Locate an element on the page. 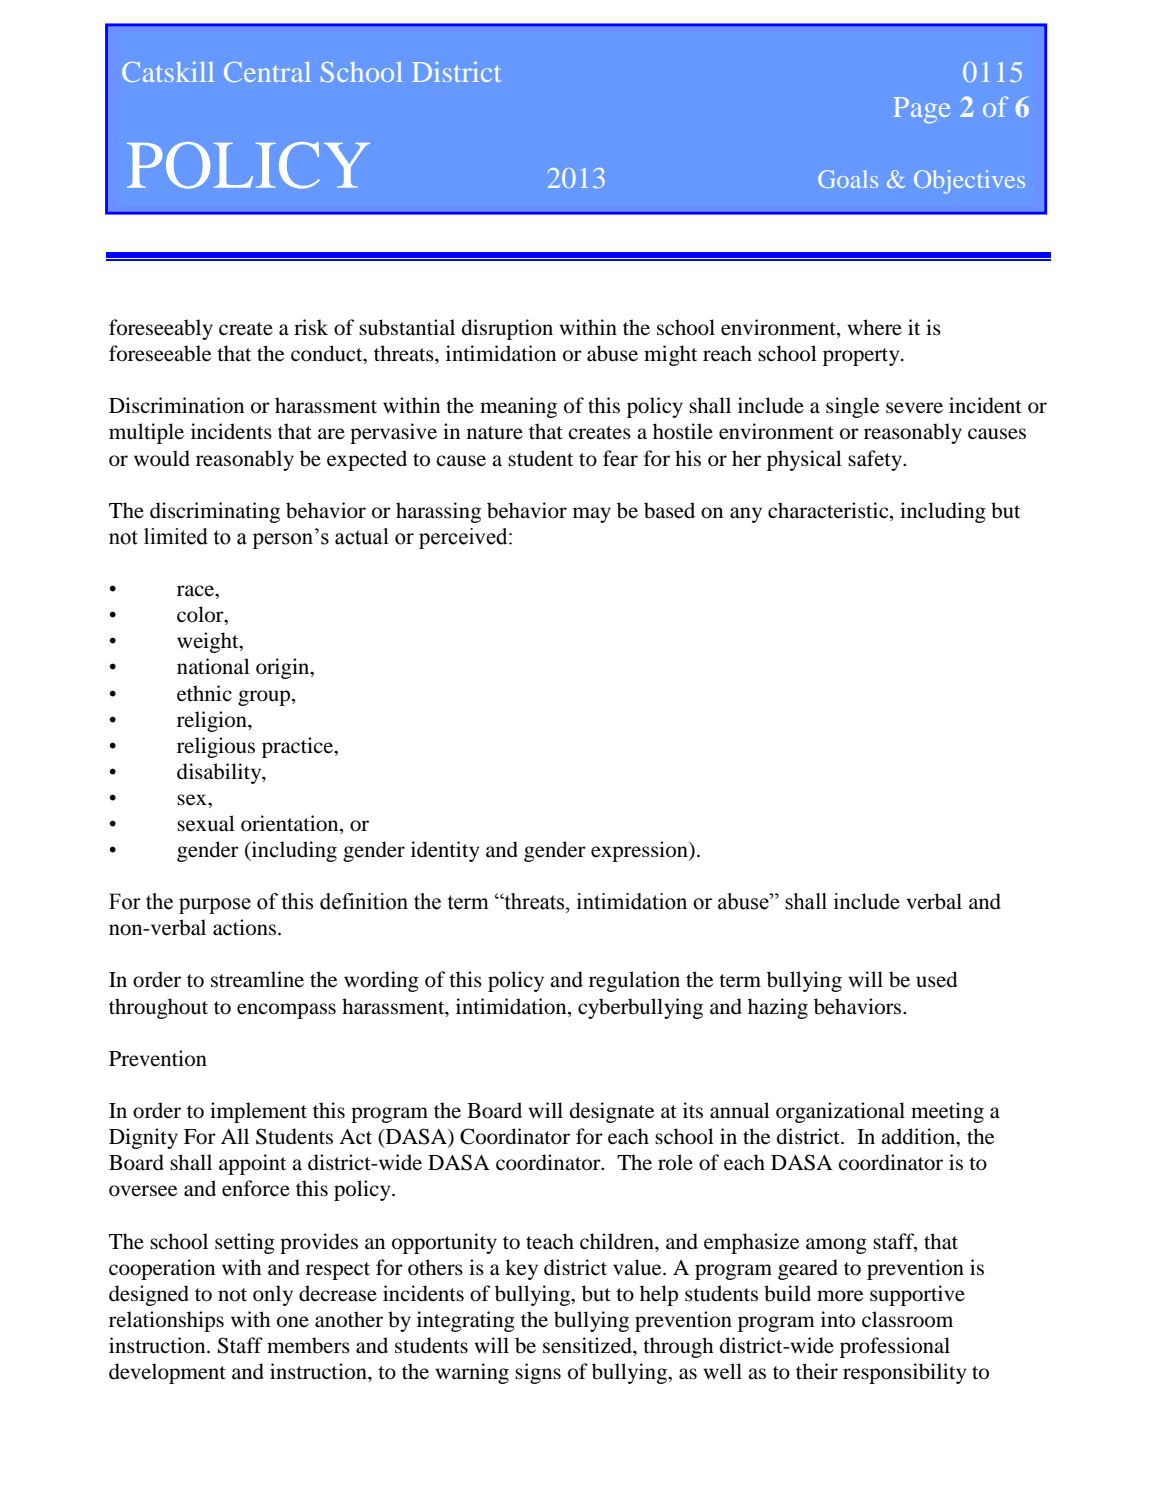 This page has height=1498, width=1157. sensitized is located at coordinates (588, 1345).
